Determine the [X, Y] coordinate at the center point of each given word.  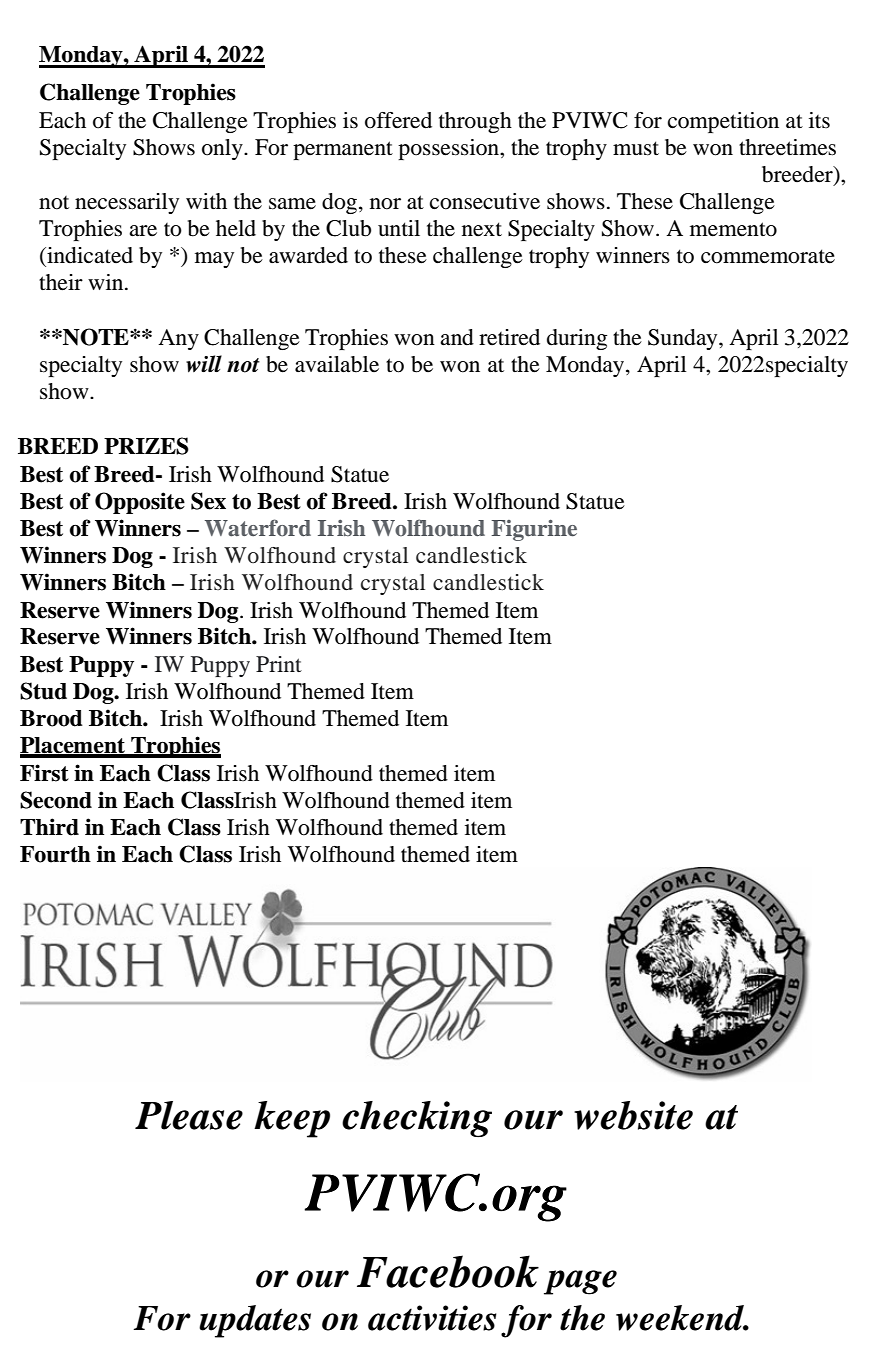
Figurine [534, 530]
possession [450, 149]
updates [255, 1321]
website [633, 1115]
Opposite [140, 503]
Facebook [448, 1271]
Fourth [55, 854]
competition [723, 122]
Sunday [684, 339]
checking [417, 1119]
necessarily [127, 203]
